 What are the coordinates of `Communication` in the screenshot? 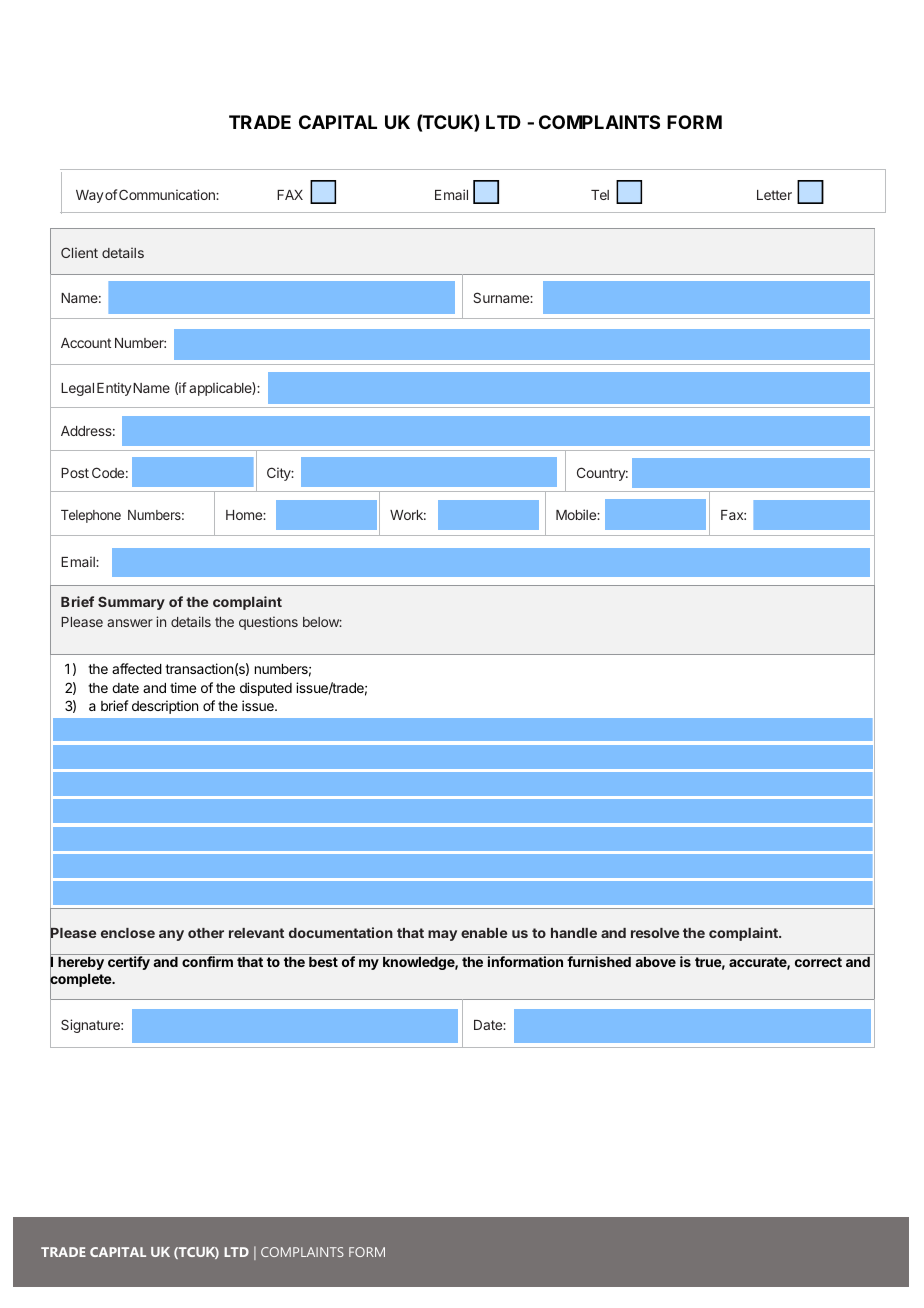 It's located at (168, 194).
